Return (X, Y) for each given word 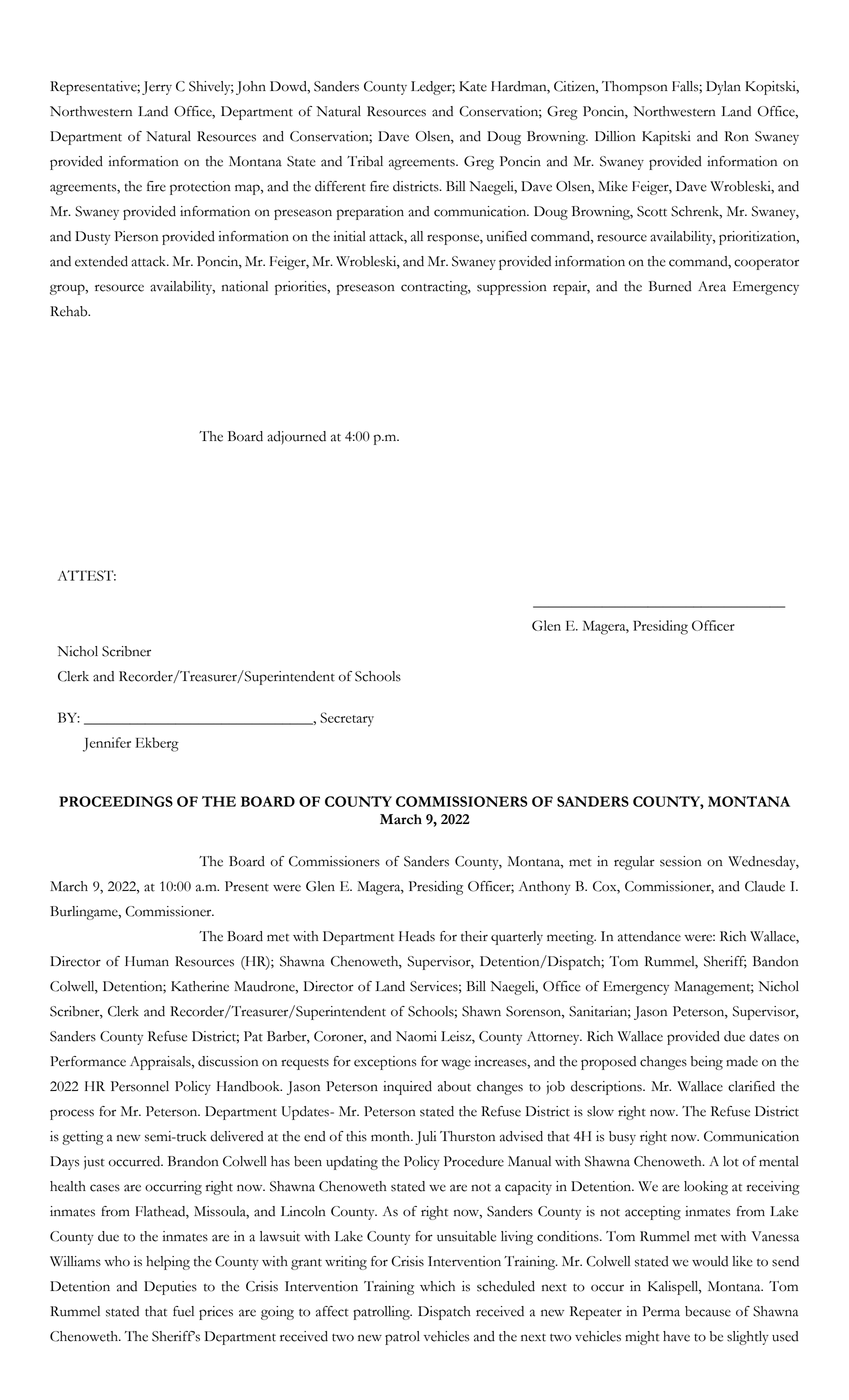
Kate (473, 86)
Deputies (170, 1288)
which (437, 1286)
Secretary (347, 719)
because (708, 1311)
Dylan (723, 88)
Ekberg (157, 744)
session (681, 861)
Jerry (157, 88)
